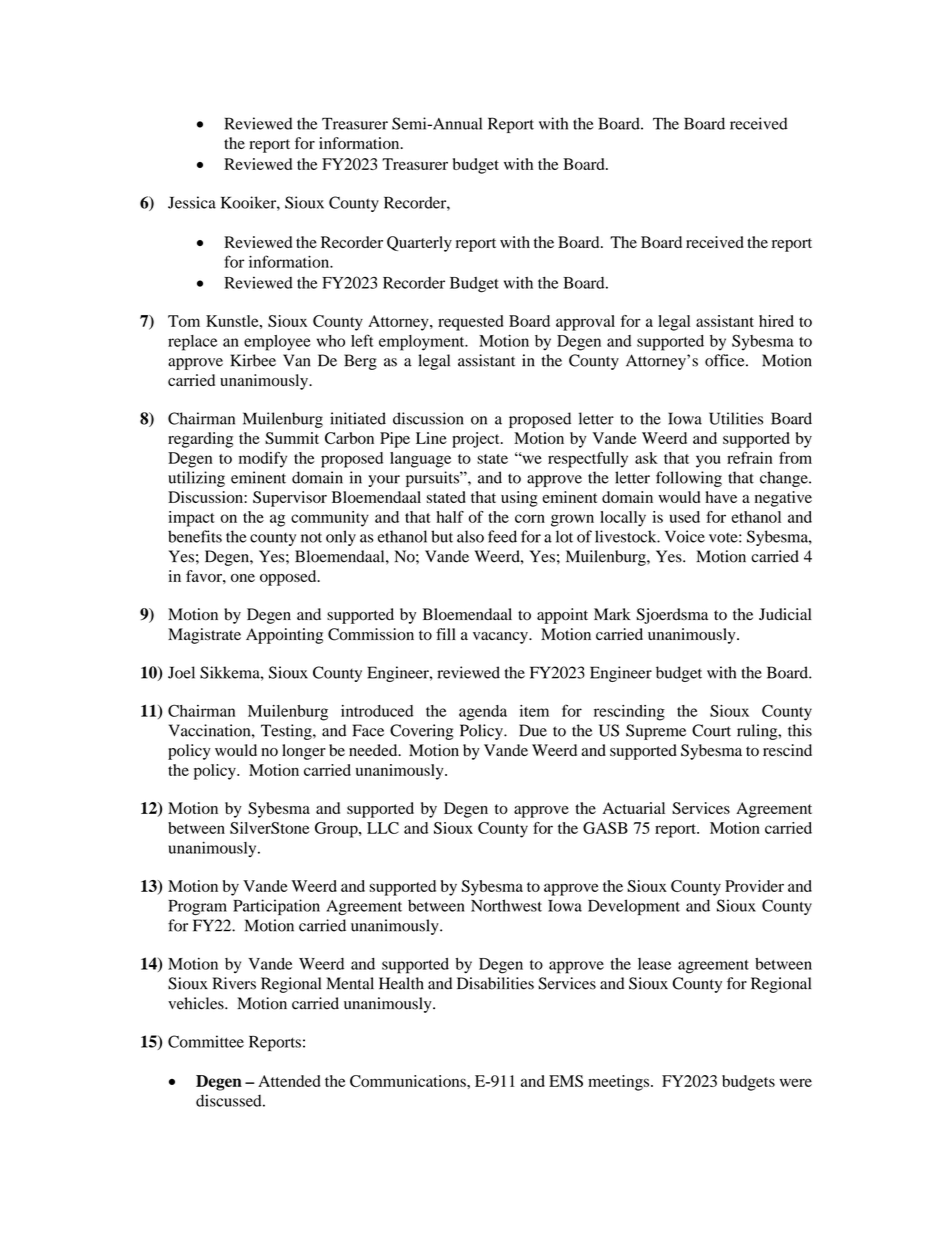 The width and height of the page is (952, 1233). Describe the element at coordinates (501, 638) in the page. I see `vacancy` at that location.
